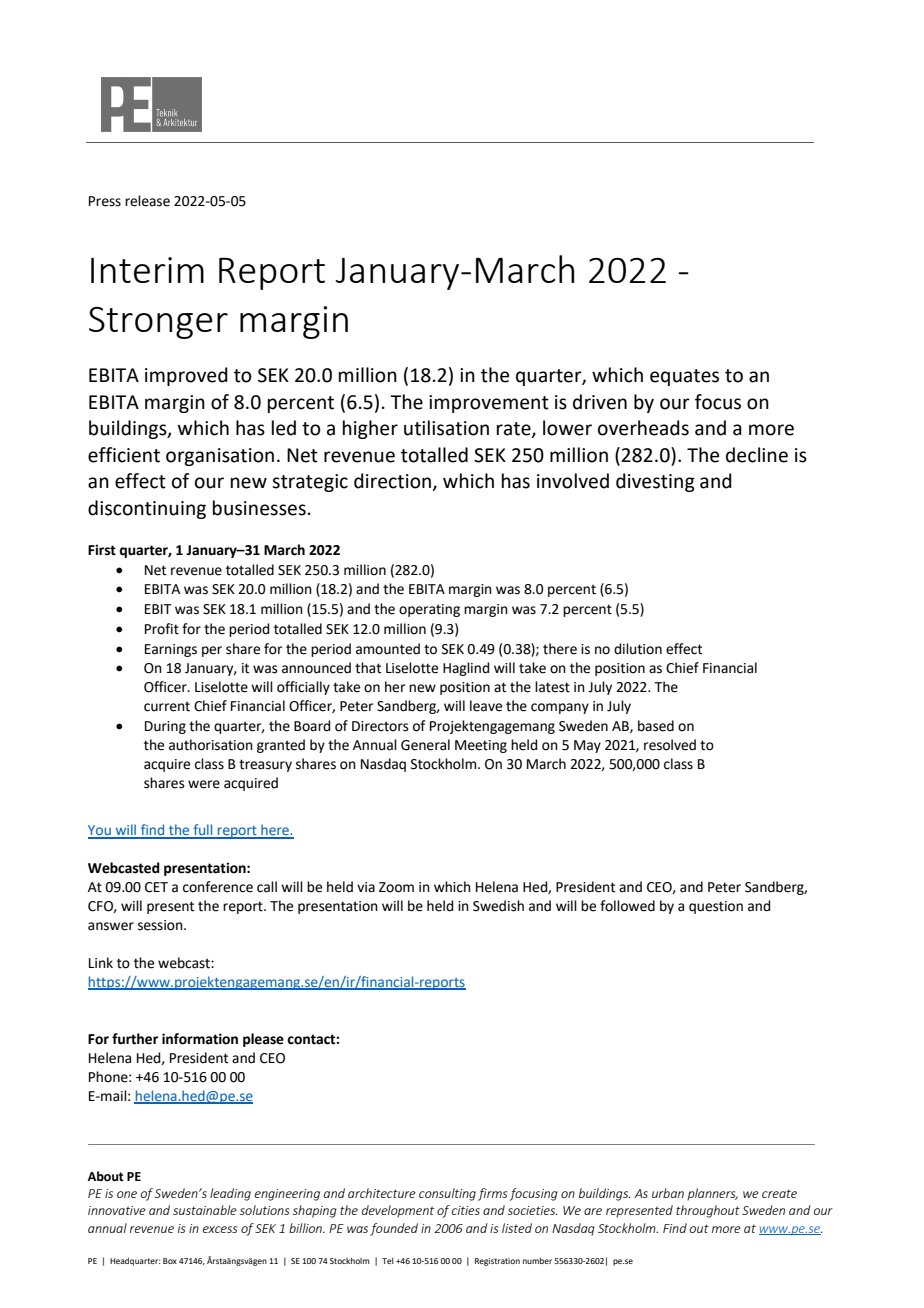  What do you see at coordinates (147, 201) in the screenshot?
I see `release` at bounding box center [147, 201].
